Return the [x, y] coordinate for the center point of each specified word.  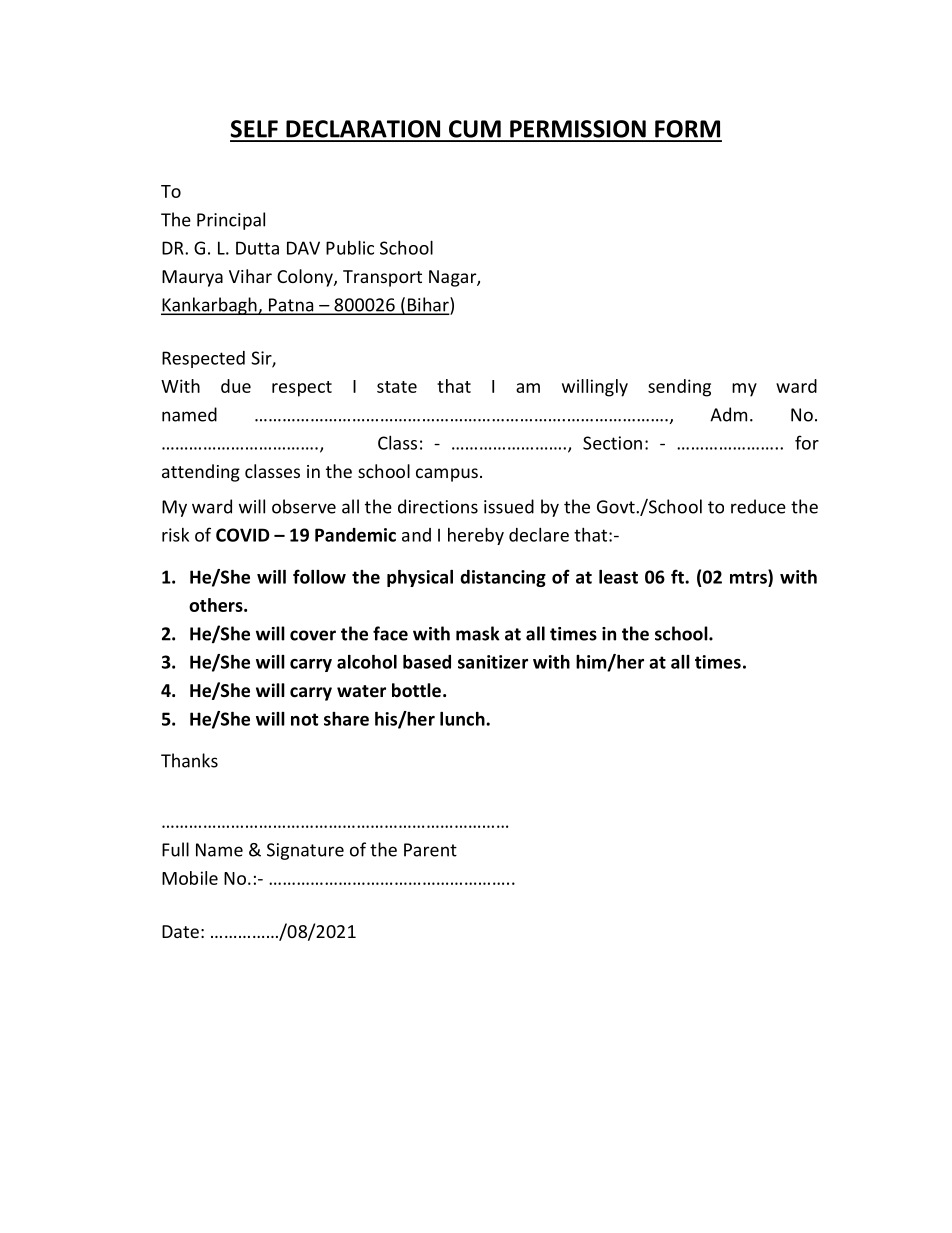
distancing [503, 578]
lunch [463, 719]
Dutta [257, 248]
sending [679, 388]
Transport [382, 278]
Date [180, 931]
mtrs [749, 576]
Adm [728, 414]
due [236, 386]
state [397, 387]
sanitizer [493, 662]
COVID [242, 535]
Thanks [189, 760]
